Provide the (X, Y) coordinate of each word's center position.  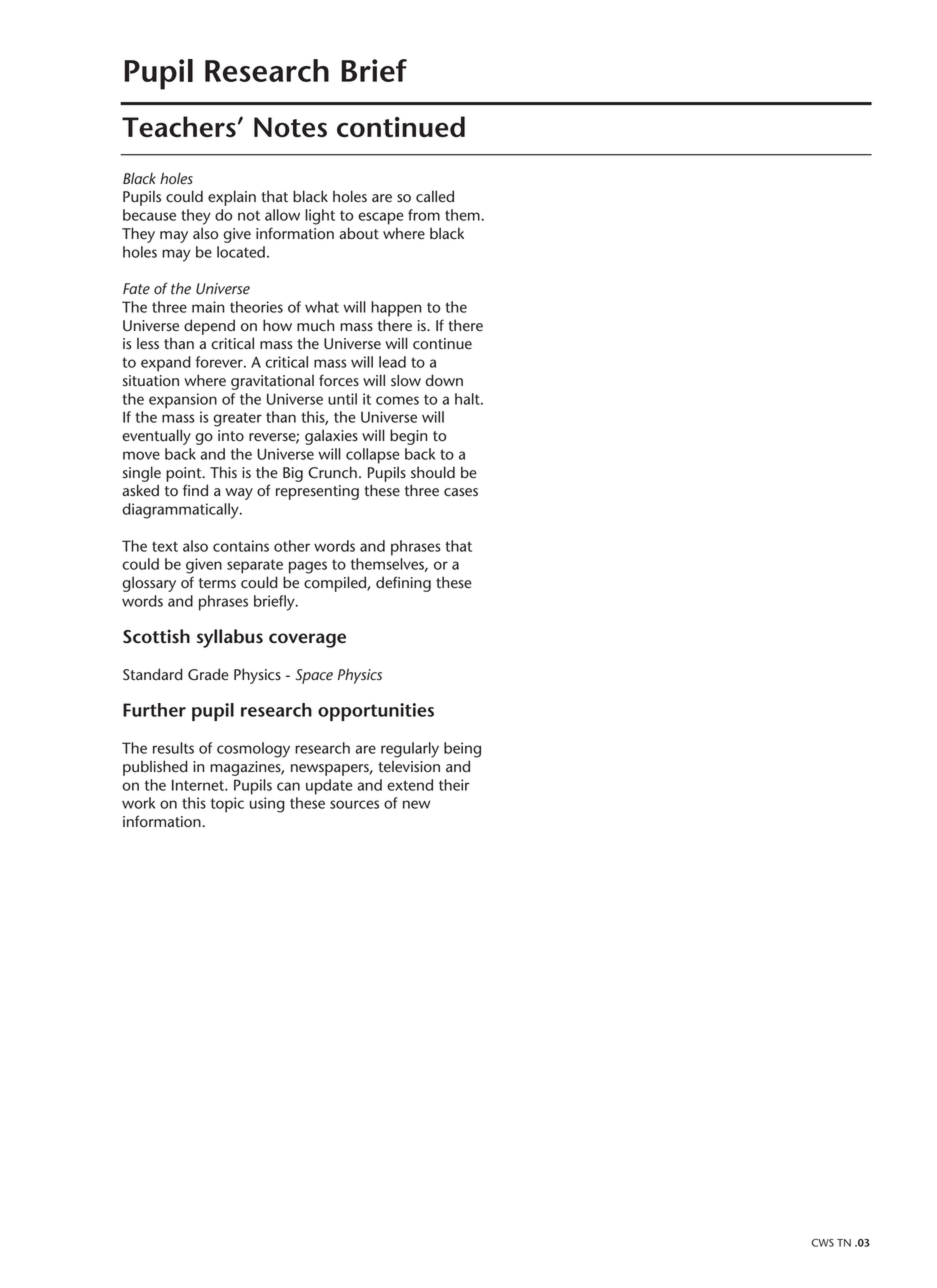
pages (308, 567)
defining (403, 584)
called (435, 196)
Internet (199, 785)
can (288, 786)
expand (166, 364)
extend (410, 785)
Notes (290, 127)
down (444, 380)
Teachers (179, 127)
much (315, 325)
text (165, 546)
